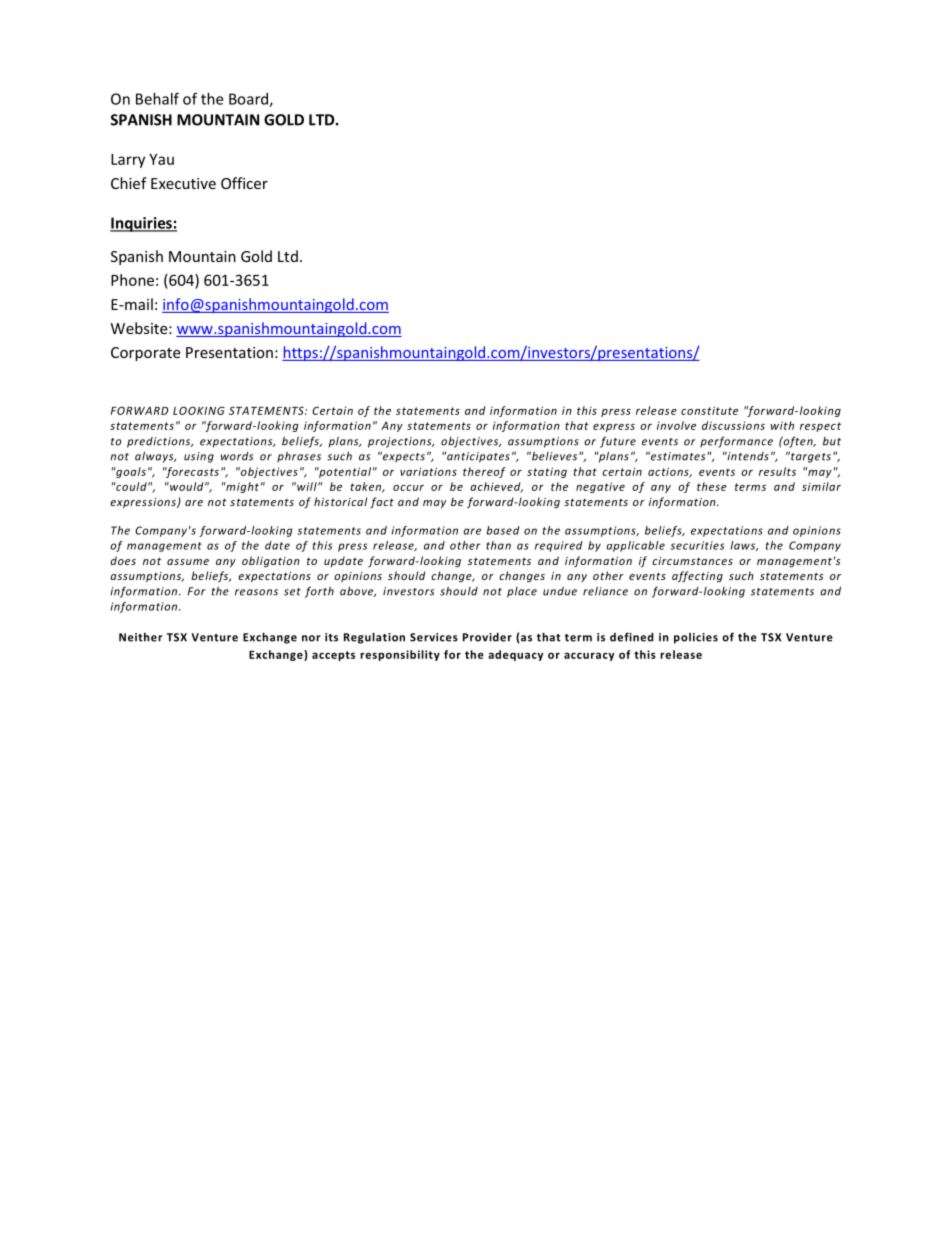 The height and width of the page is (1233, 952). Describe the element at coordinates (709, 410) in the page. I see `constitute` at that location.
